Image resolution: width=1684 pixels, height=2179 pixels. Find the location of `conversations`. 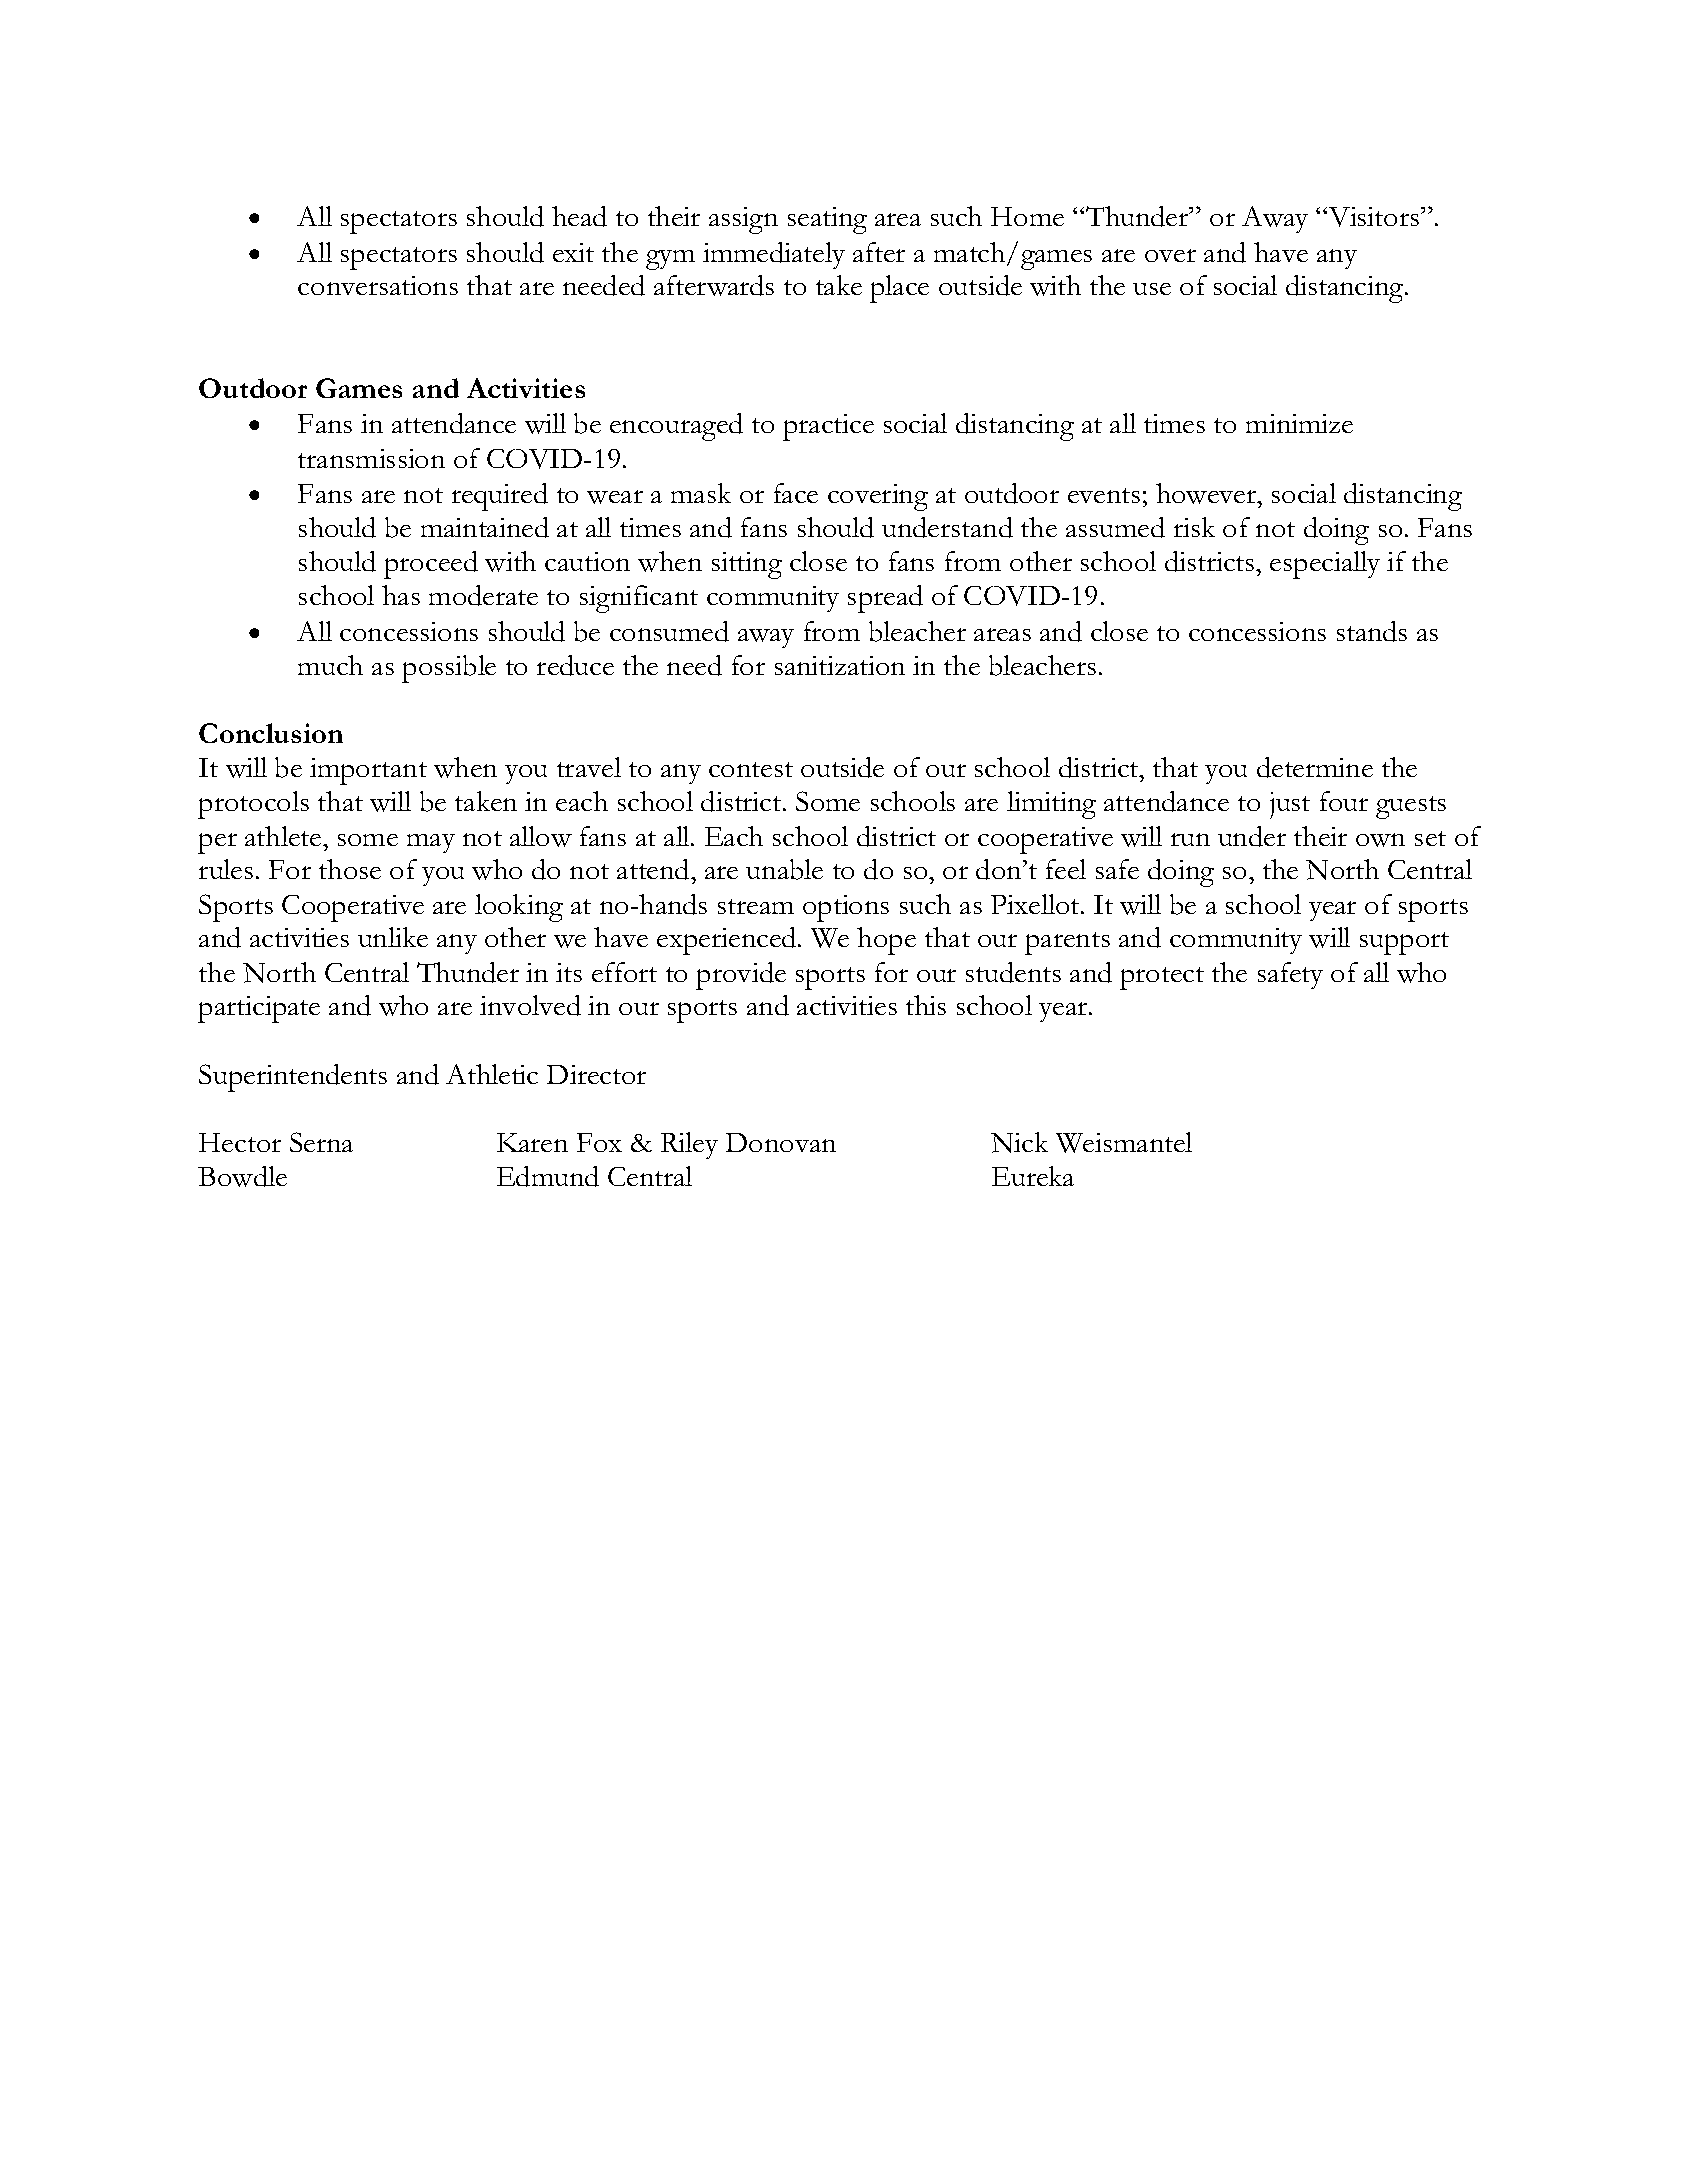

conversations is located at coordinates (378, 285).
